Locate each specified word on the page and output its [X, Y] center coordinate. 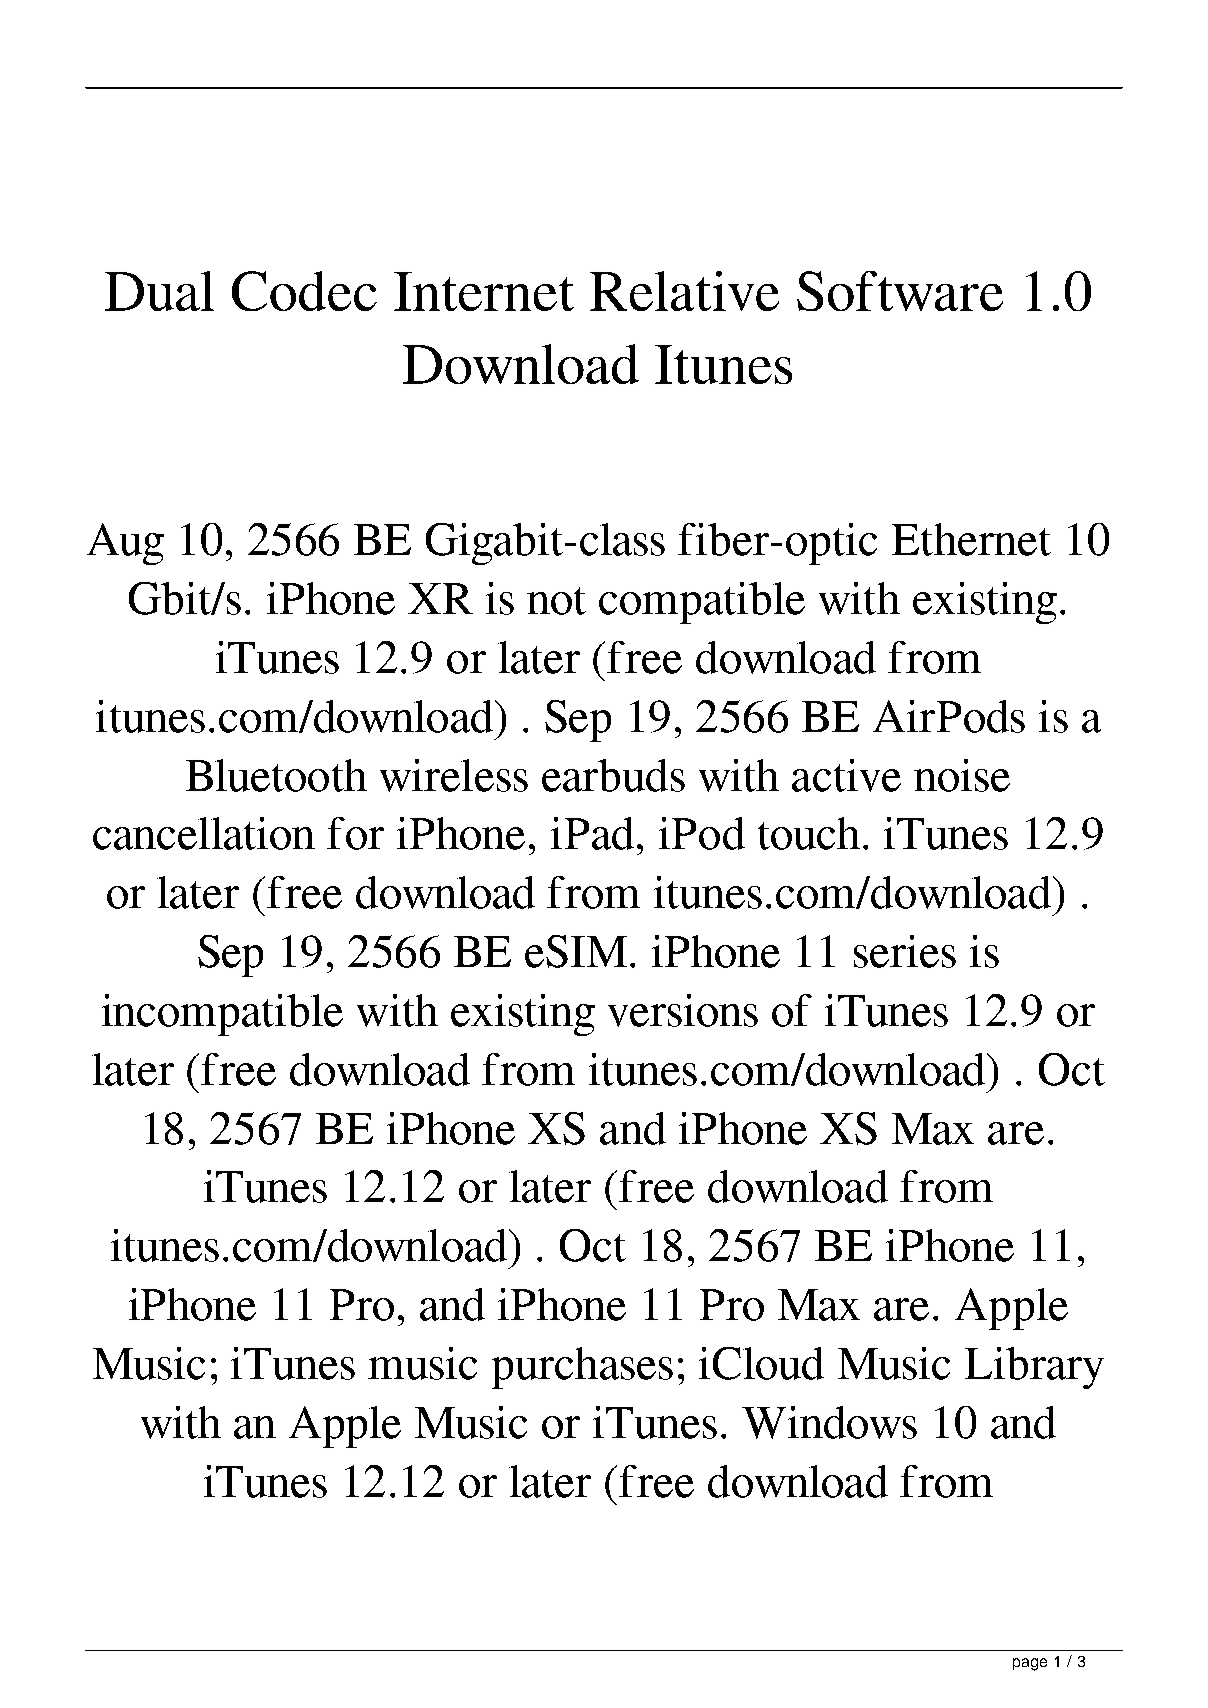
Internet [484, 291]
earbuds [613, 775]
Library [1034, 1368]
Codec [304, 291]
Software [900, 291]
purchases [582, 1368]
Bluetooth [276, 775]
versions [683, 1010]
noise [962, 775]
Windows [829, 1422]
